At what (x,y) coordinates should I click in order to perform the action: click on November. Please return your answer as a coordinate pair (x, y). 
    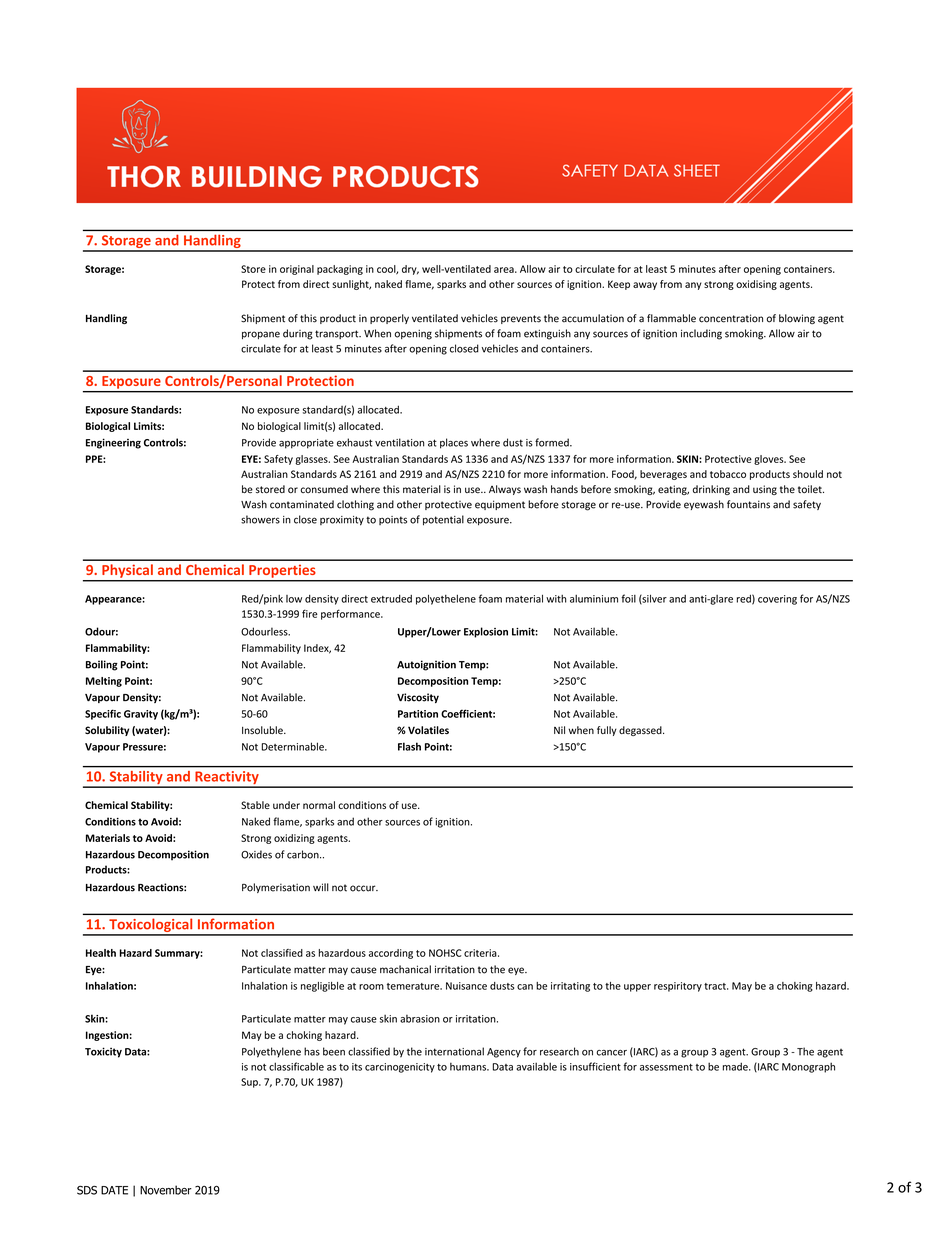
    Looking at the image, I should click on (166, 1190).
